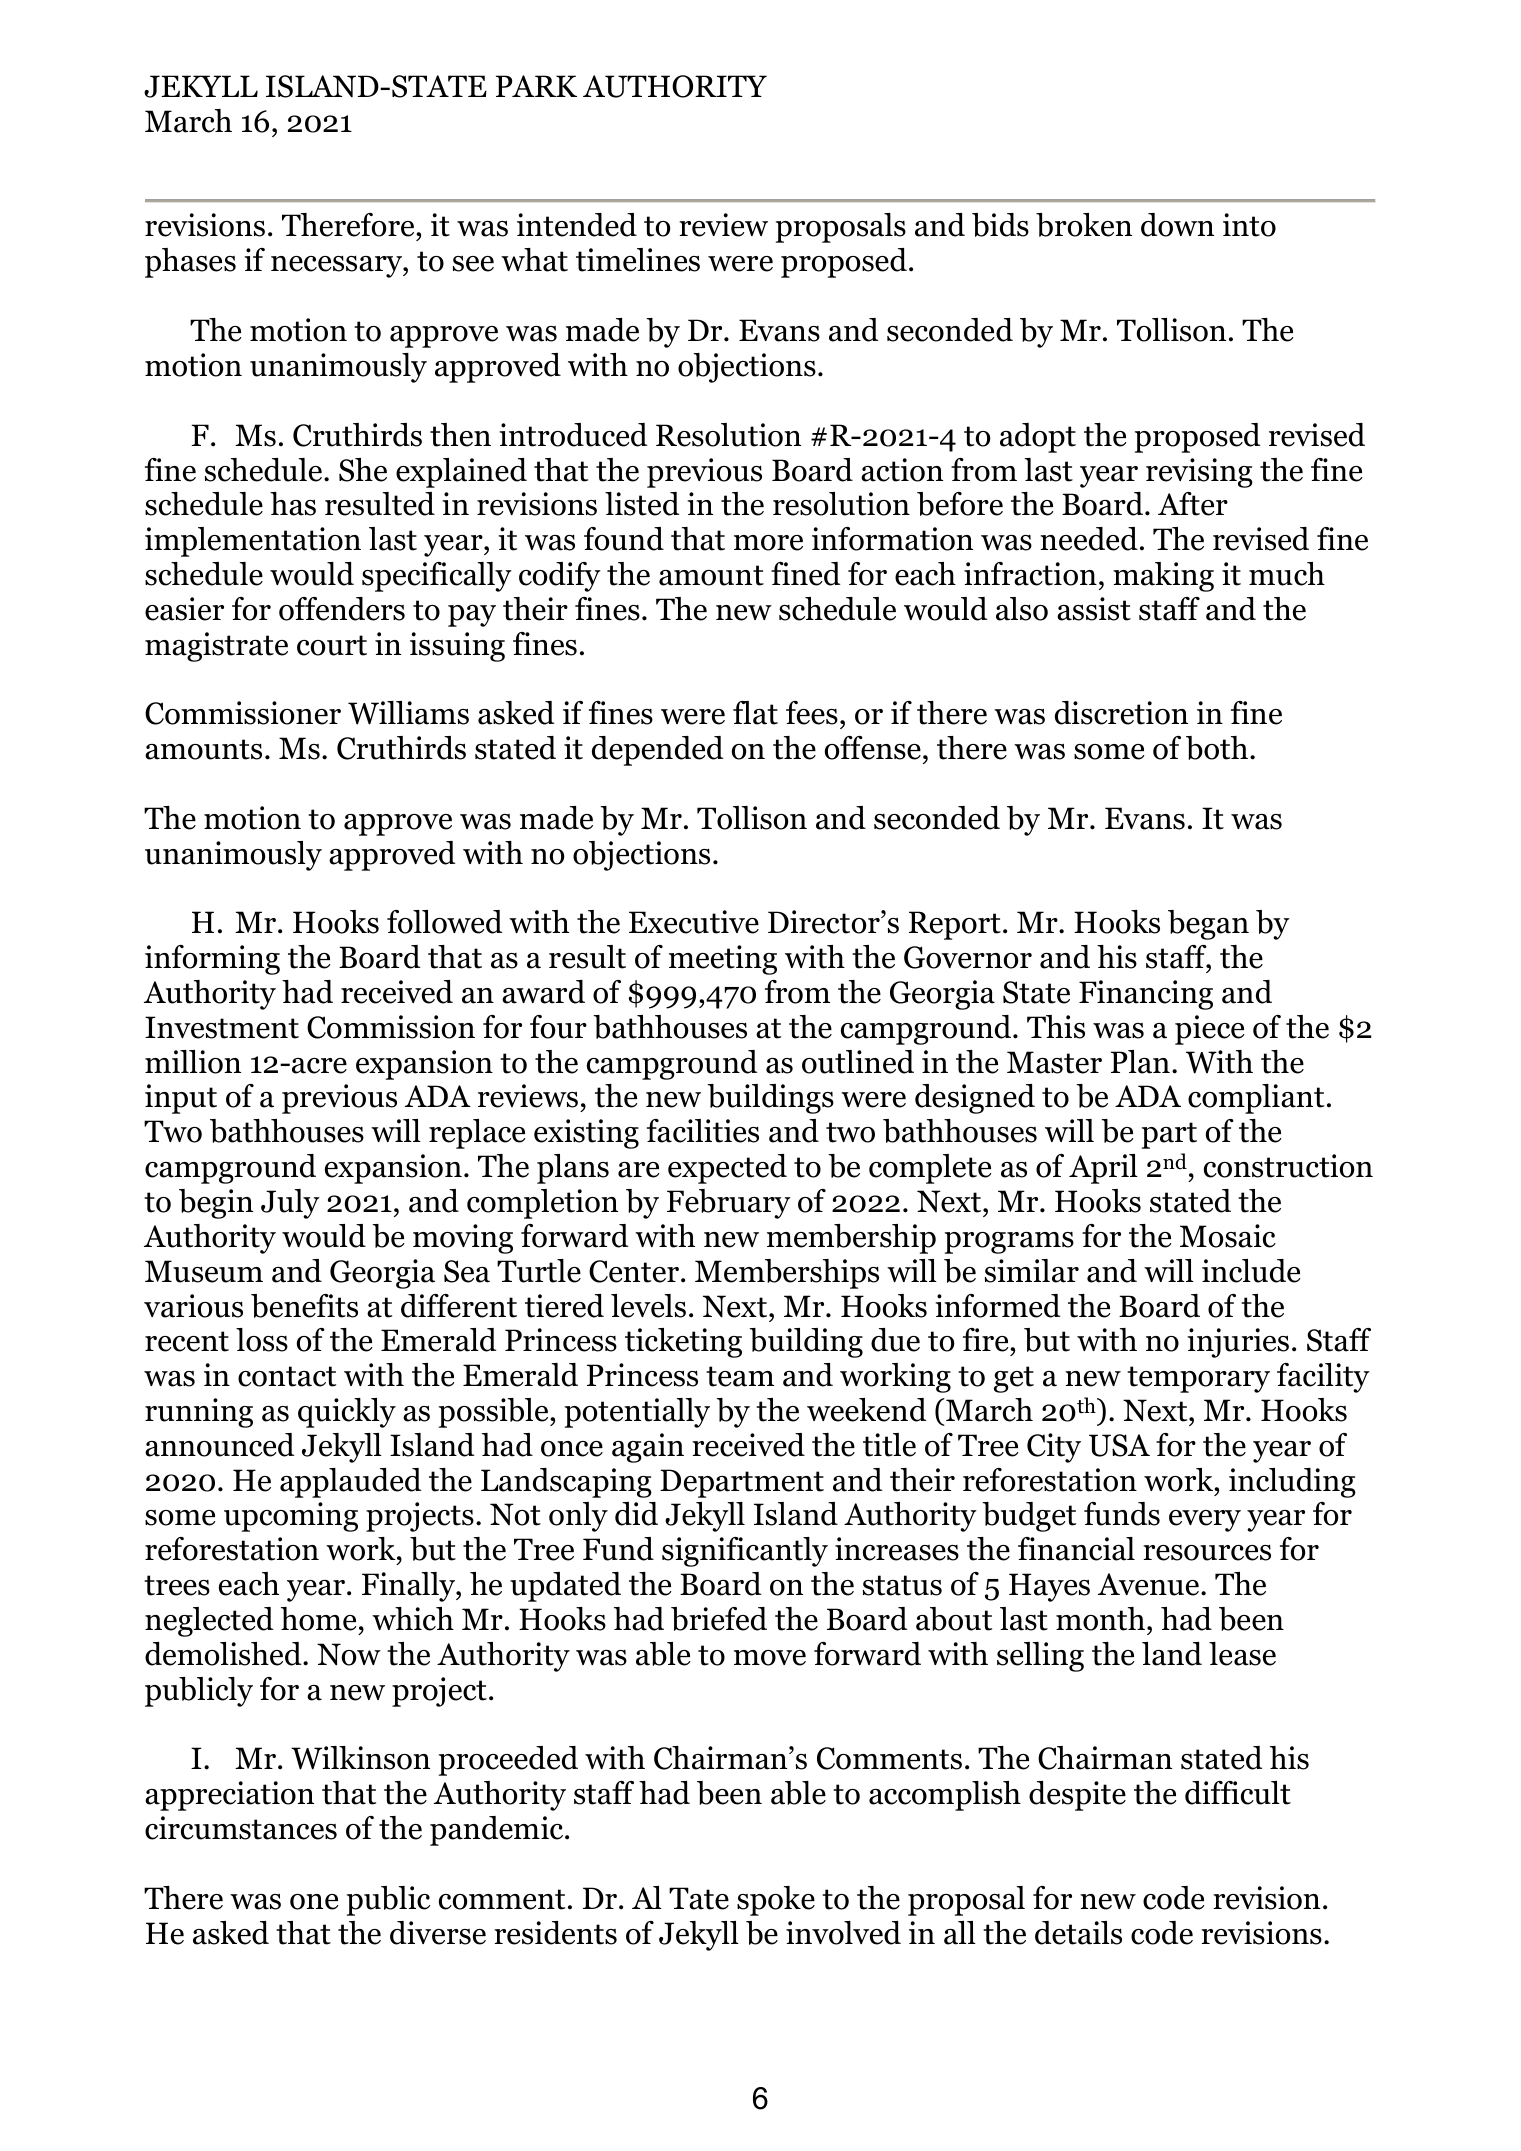  Describe the element at coordinates (1177, 225) in the image. I see `down` at that location.
